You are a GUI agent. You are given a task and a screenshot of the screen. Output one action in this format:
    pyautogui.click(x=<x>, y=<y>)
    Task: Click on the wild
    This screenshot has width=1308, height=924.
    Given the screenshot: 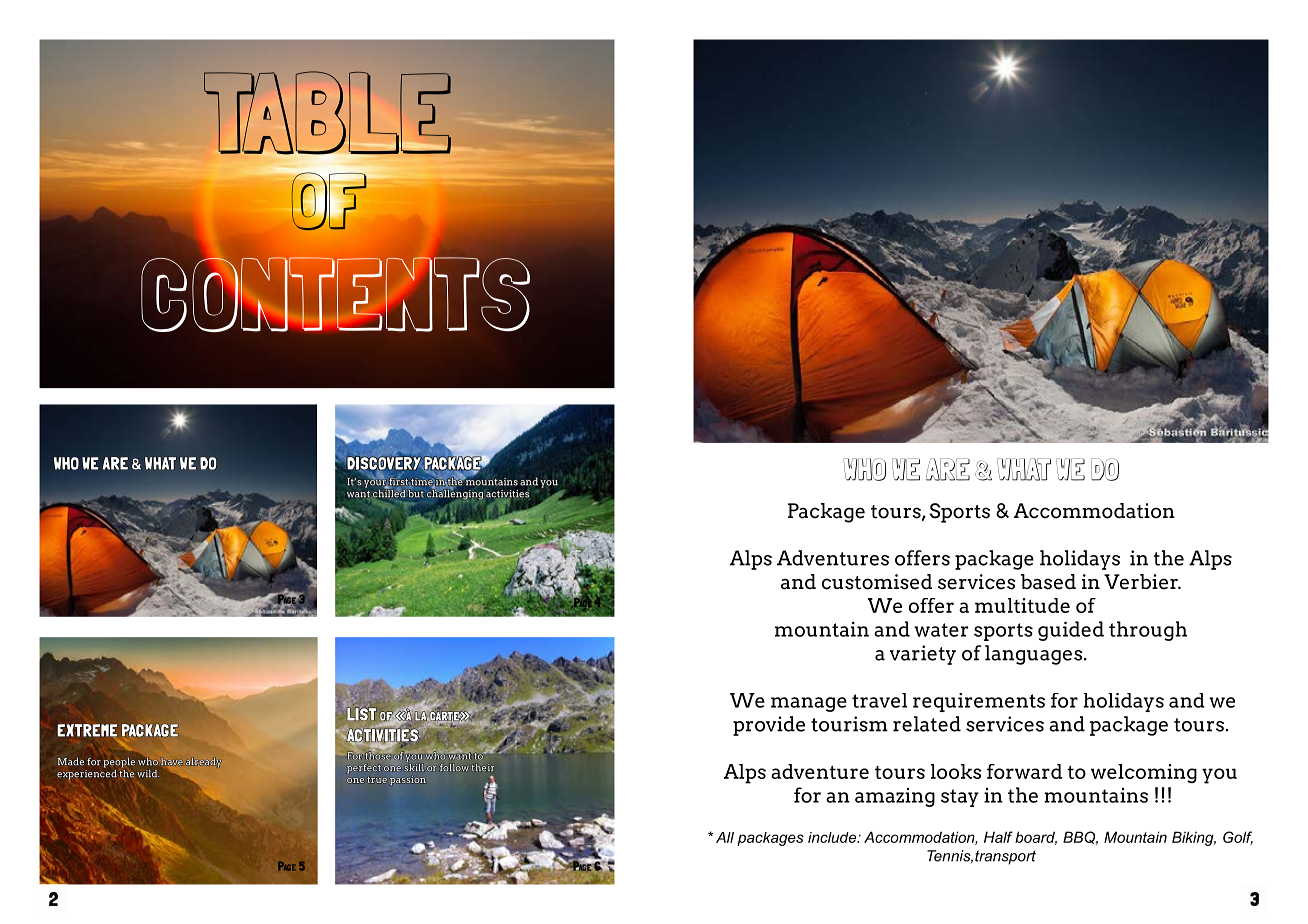 What is the action you would take?
    pyautogui.click(x=148, y=773)
